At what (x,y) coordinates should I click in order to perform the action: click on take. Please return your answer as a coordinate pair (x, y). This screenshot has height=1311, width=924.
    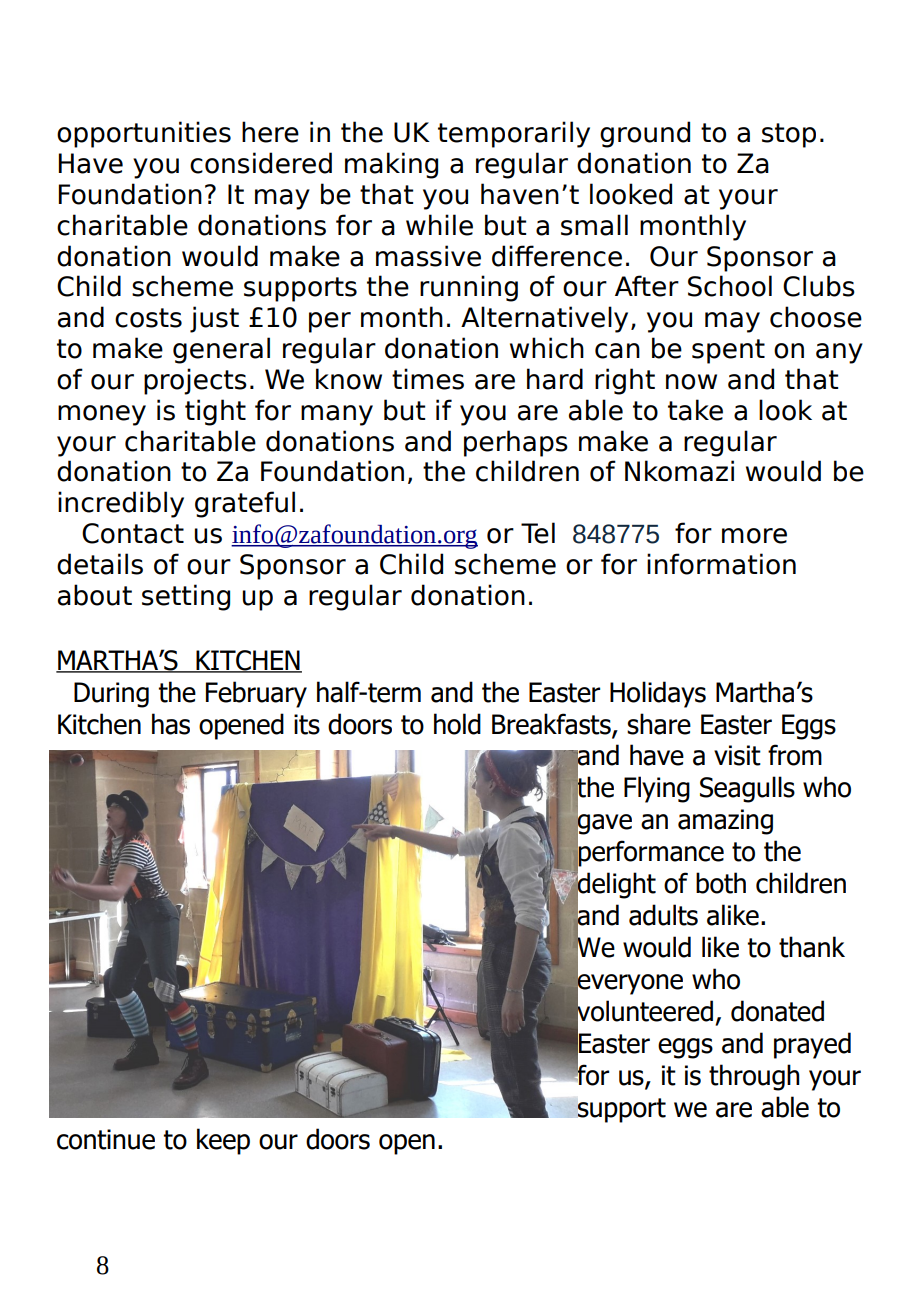
    Looking at the image, I should click on (695, 410).
